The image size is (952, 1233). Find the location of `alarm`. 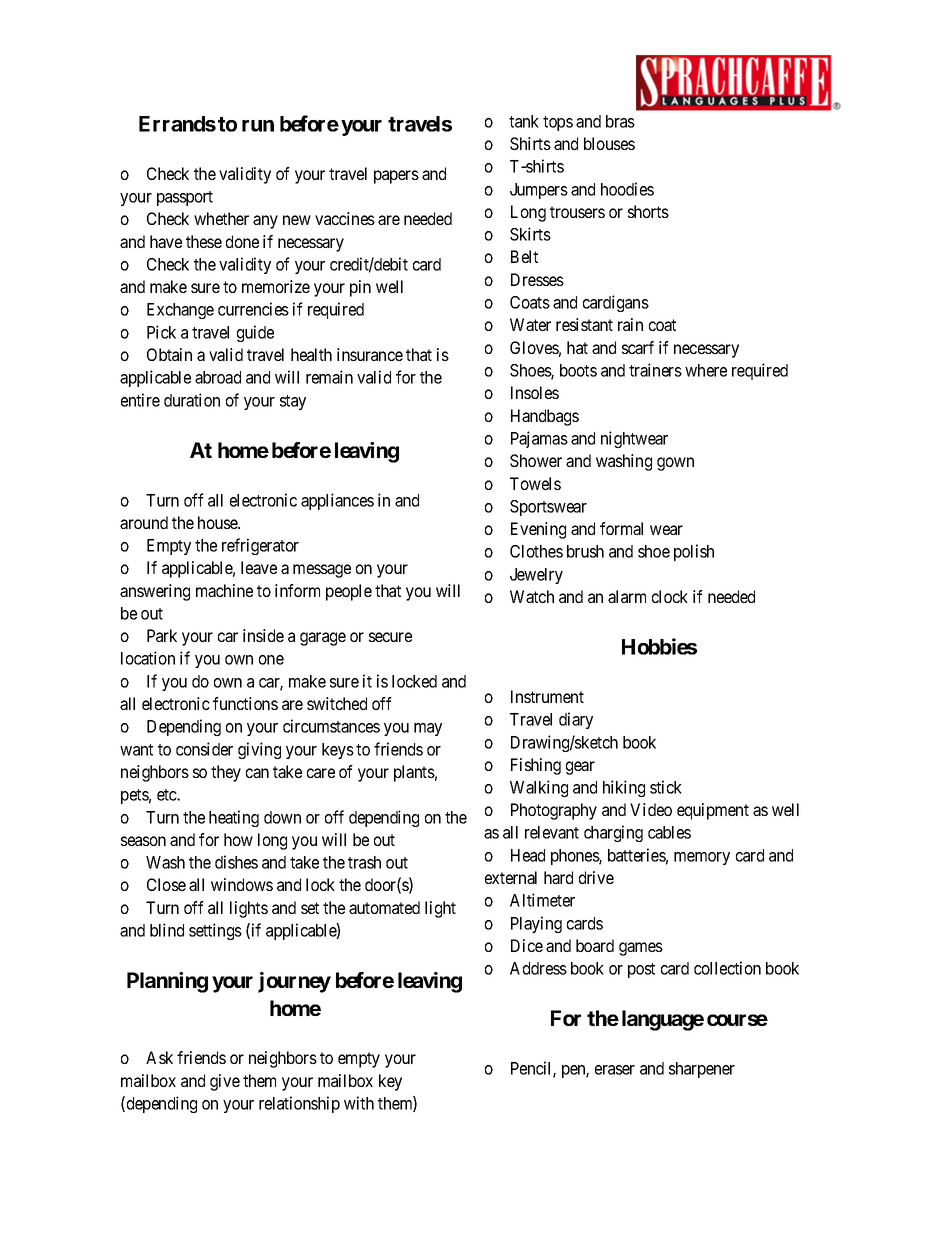

alarm is located at coordinates (627, 596).
